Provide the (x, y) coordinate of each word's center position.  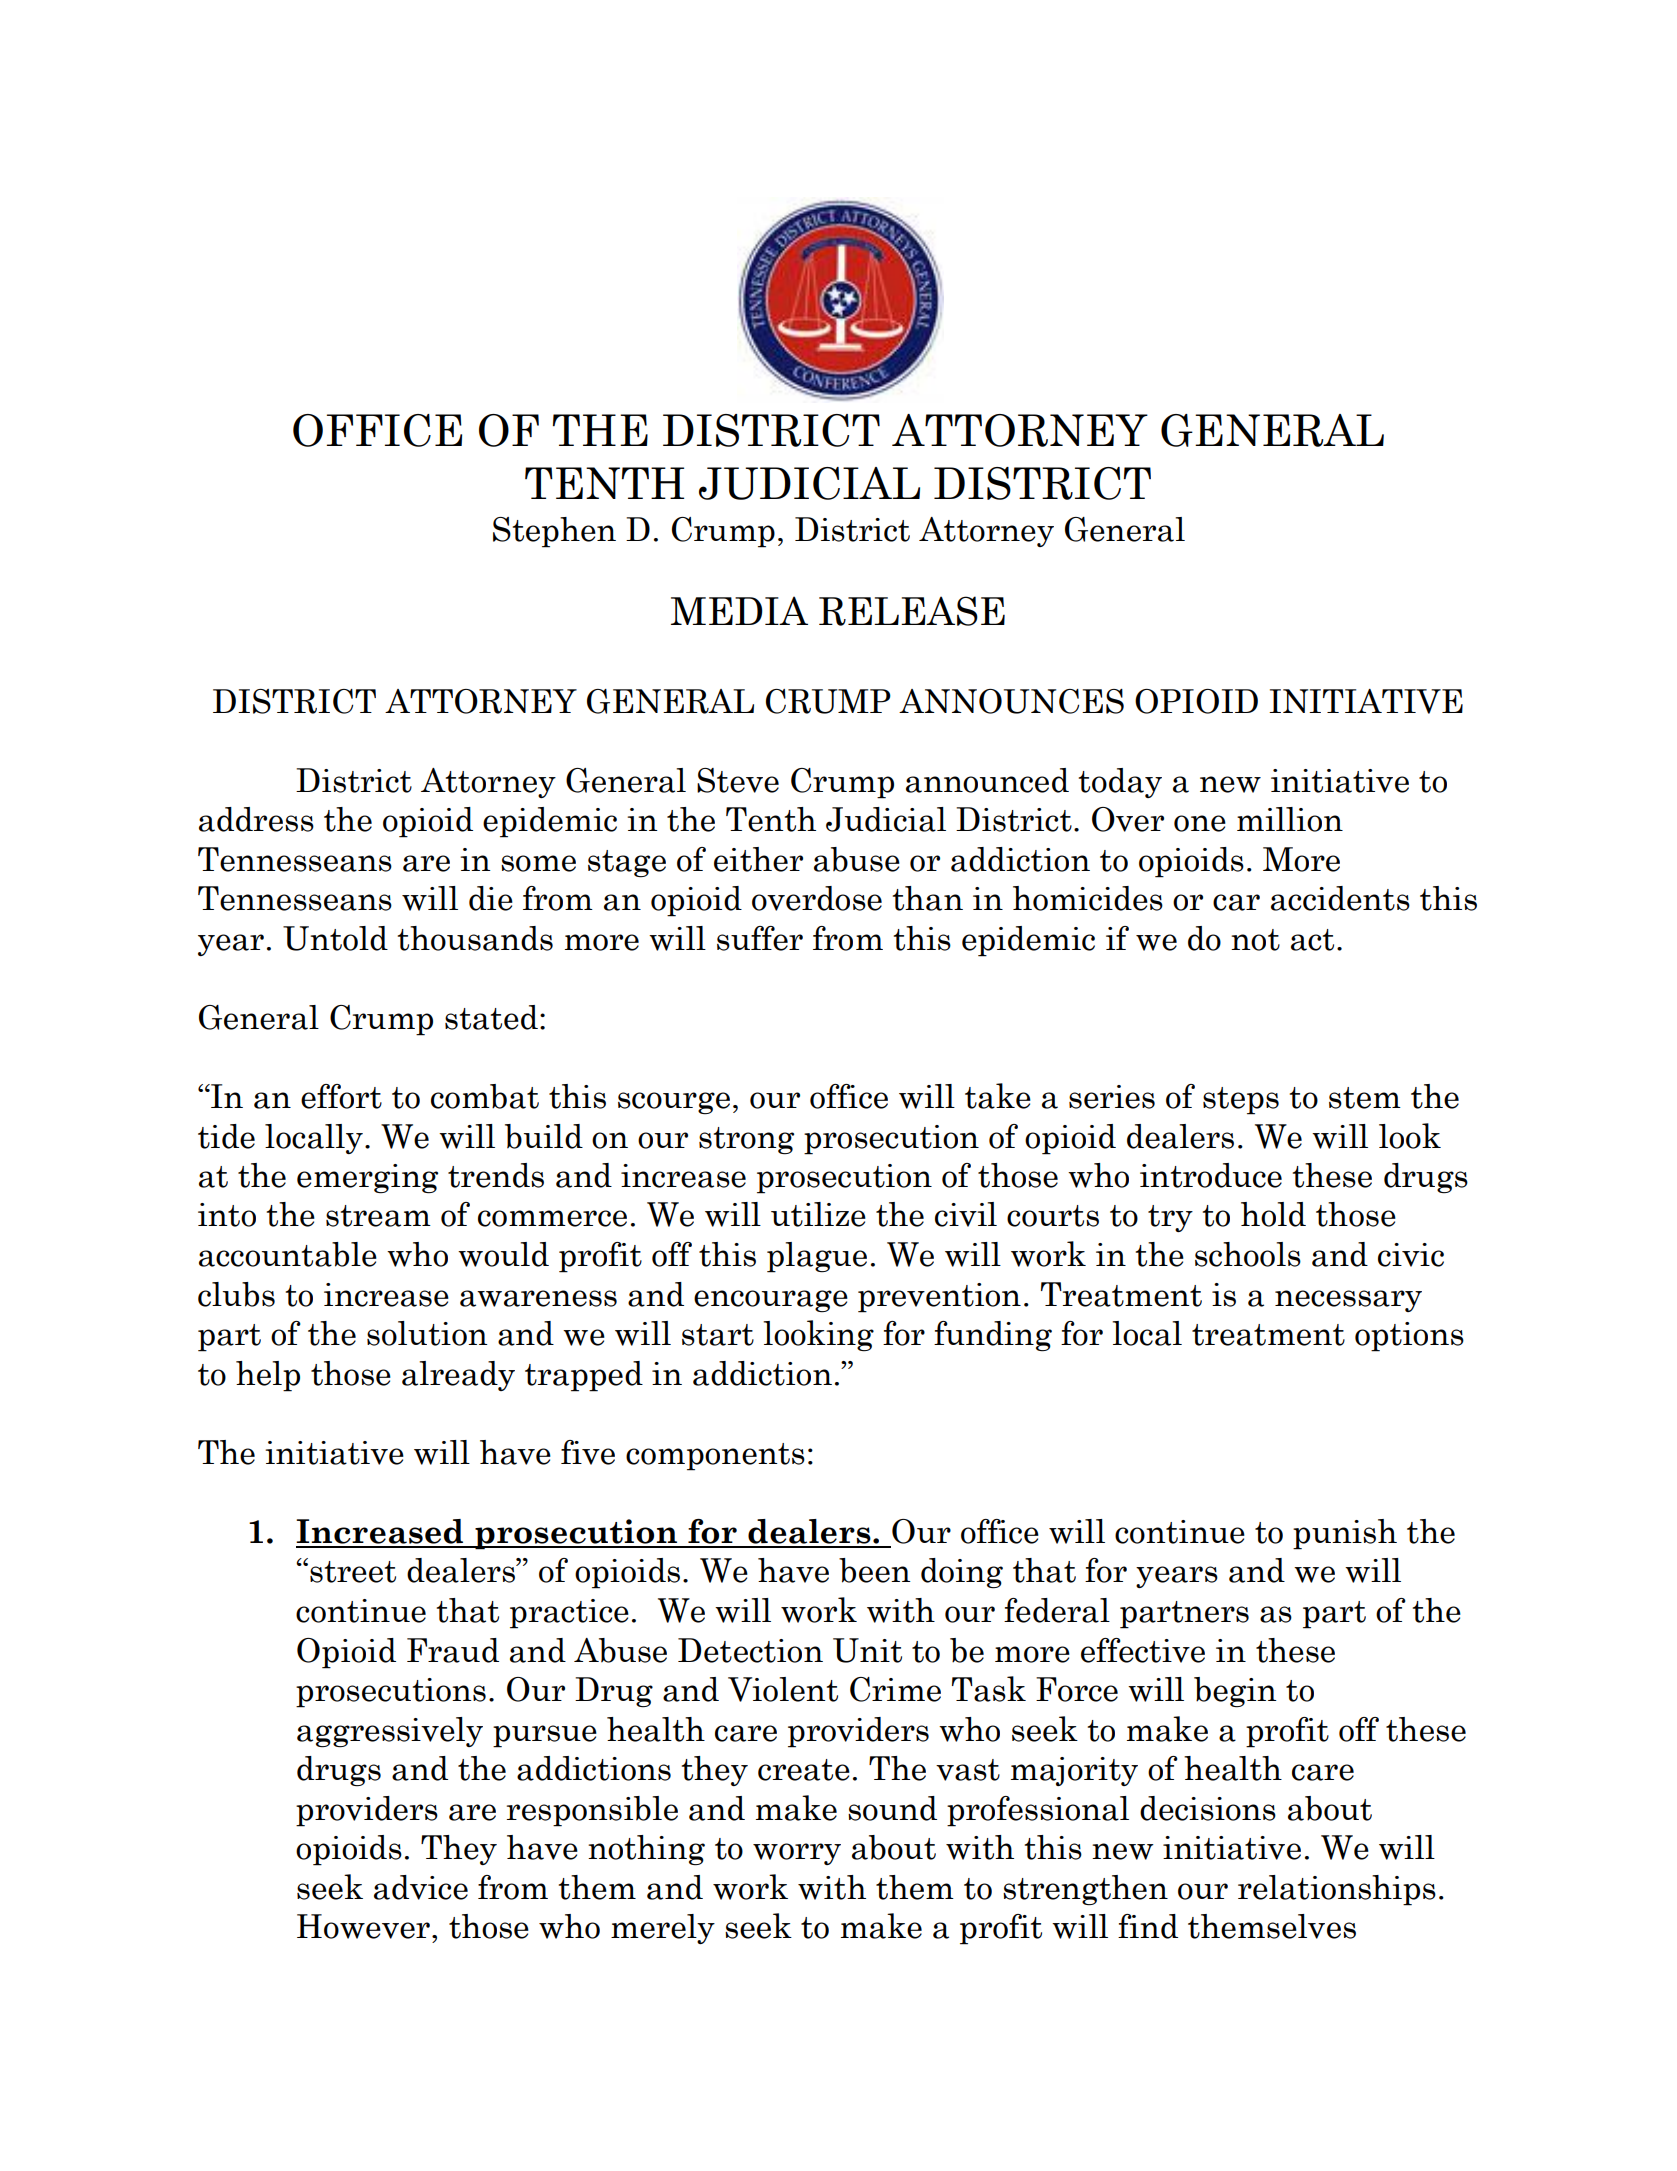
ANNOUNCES (1011, 701)
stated (491, 1017)
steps (1241, 1101)
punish (1345, 1534)
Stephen (554, 532)
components (715, 1457)
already (458, 1376)
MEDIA (739, 610)
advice (421, 1887)
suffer (760, 938)
